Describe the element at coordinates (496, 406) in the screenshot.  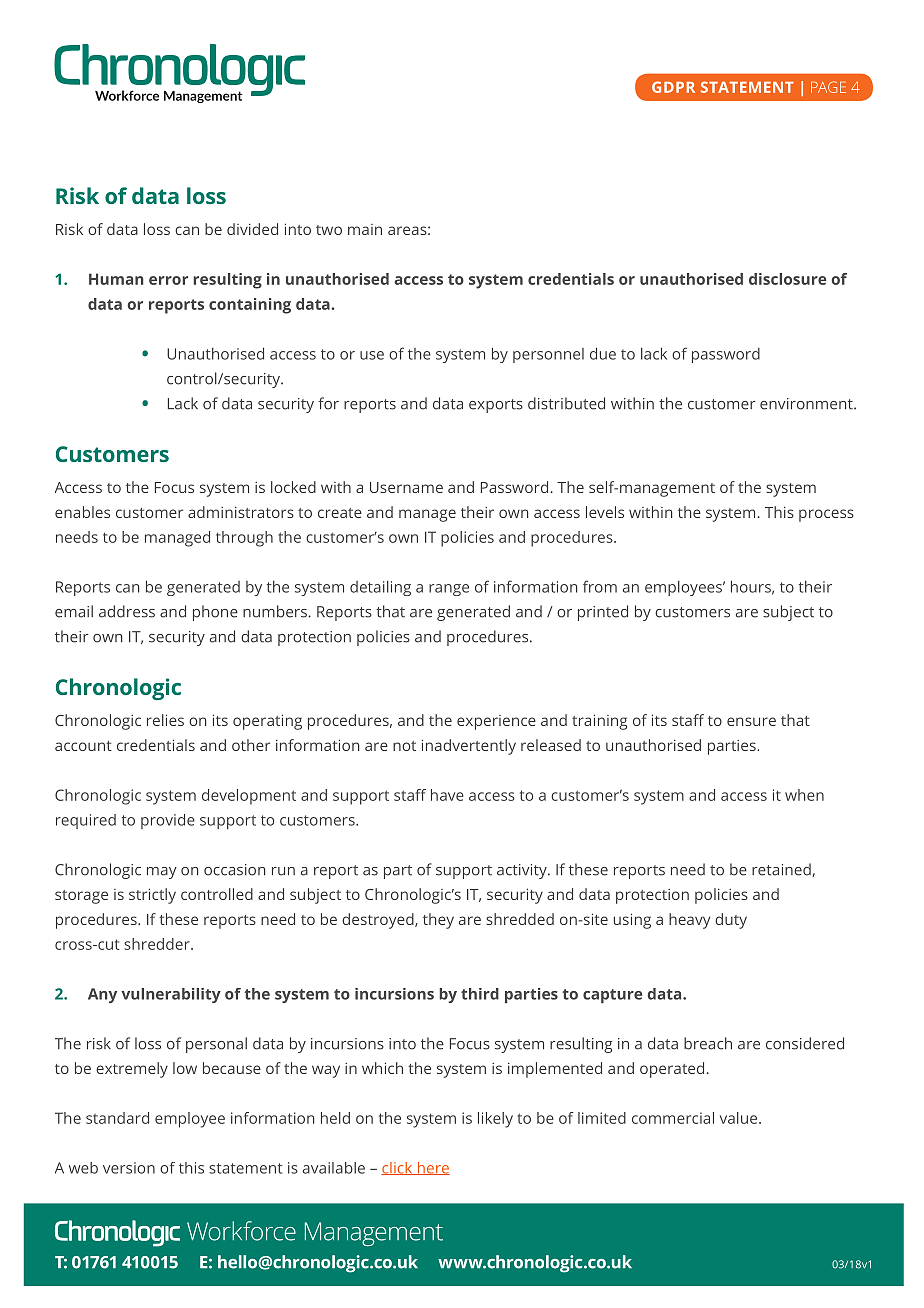
I see `exports` at that location.
